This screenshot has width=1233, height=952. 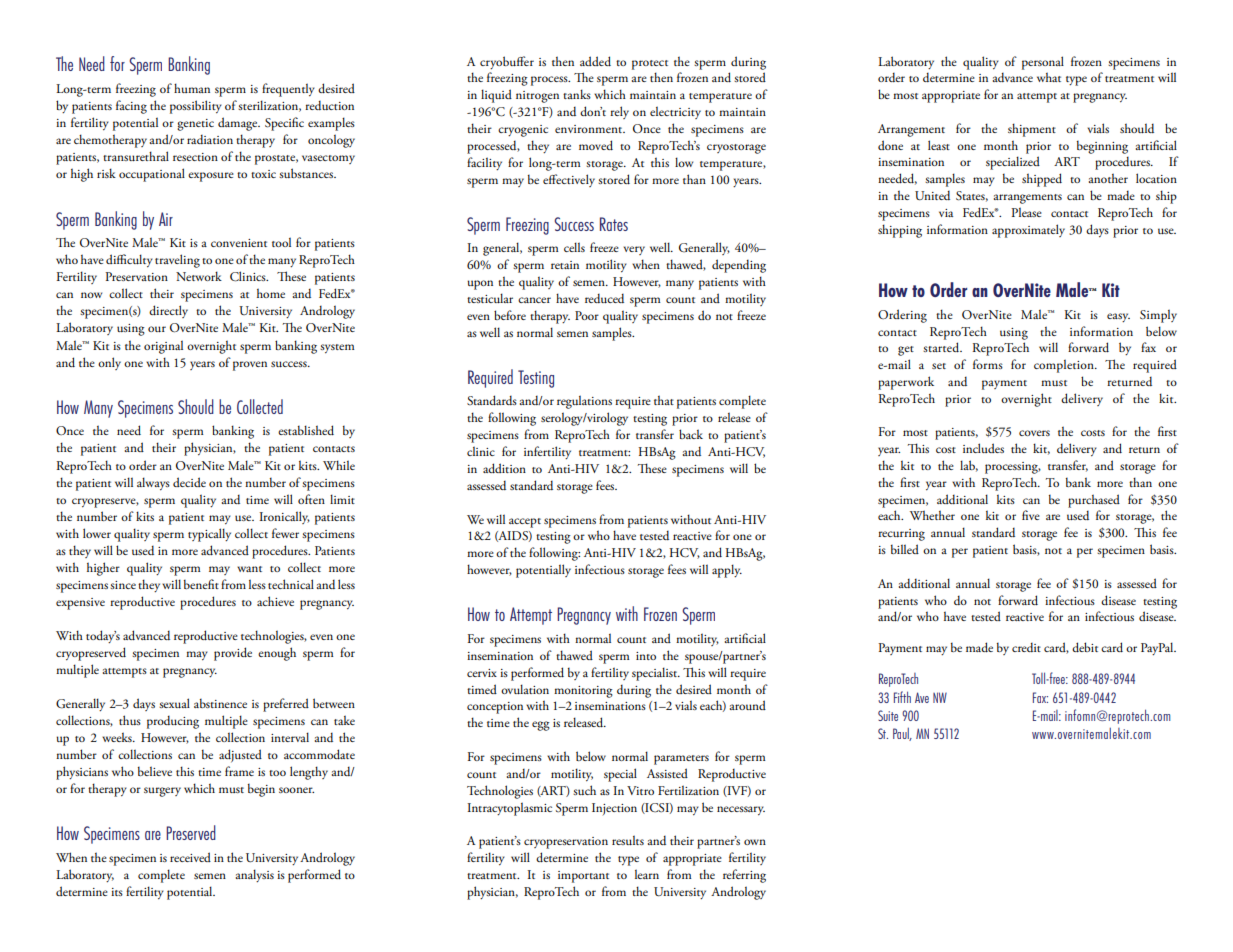 What do you see at coordinates (628, 840) in the screenshot?
I see `results` at bounding box center [628, 840].
